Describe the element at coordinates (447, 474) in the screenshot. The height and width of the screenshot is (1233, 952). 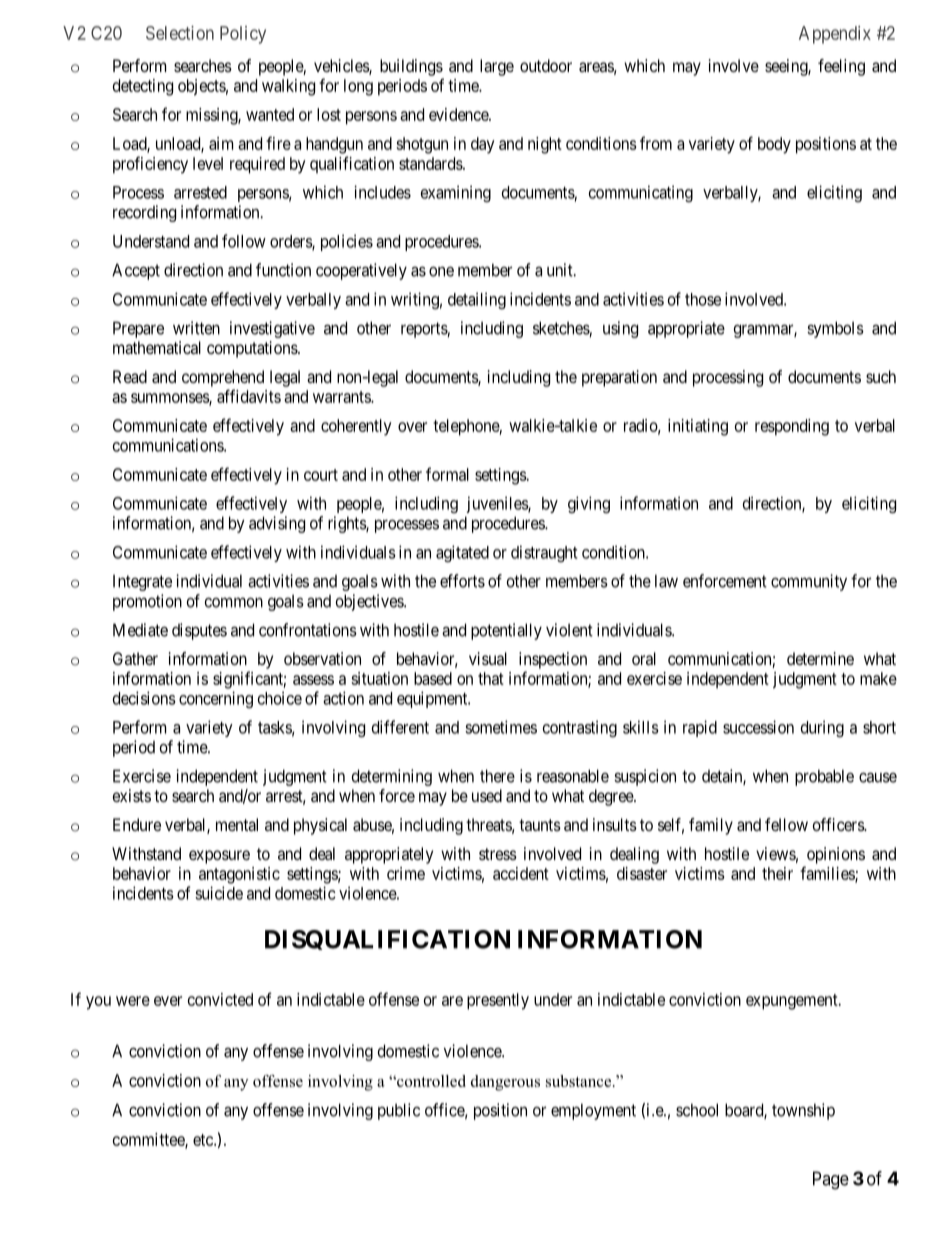
I see `formal` at that location.
